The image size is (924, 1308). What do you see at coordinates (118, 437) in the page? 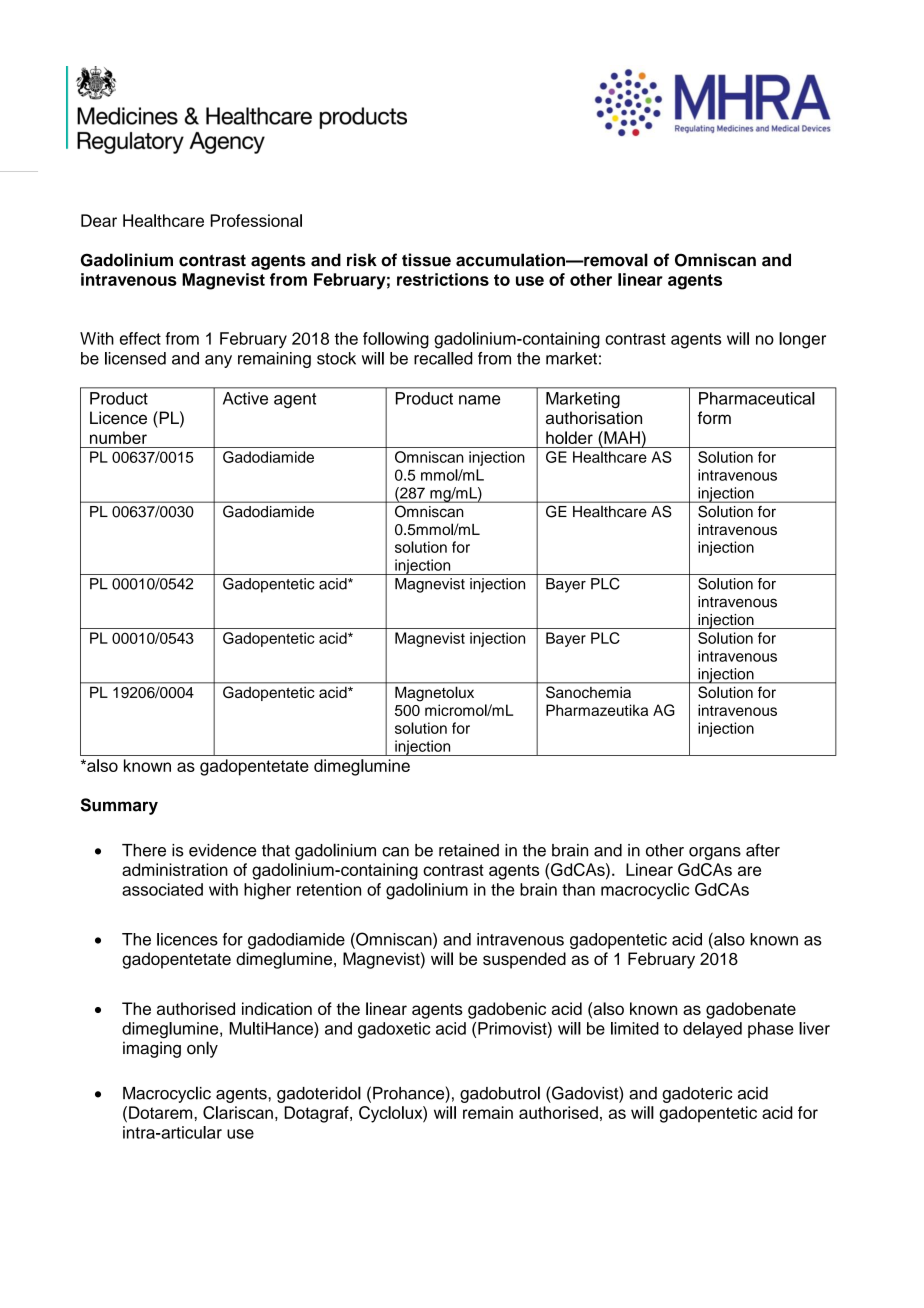
I see `number` at bounding box center [118, 437].
